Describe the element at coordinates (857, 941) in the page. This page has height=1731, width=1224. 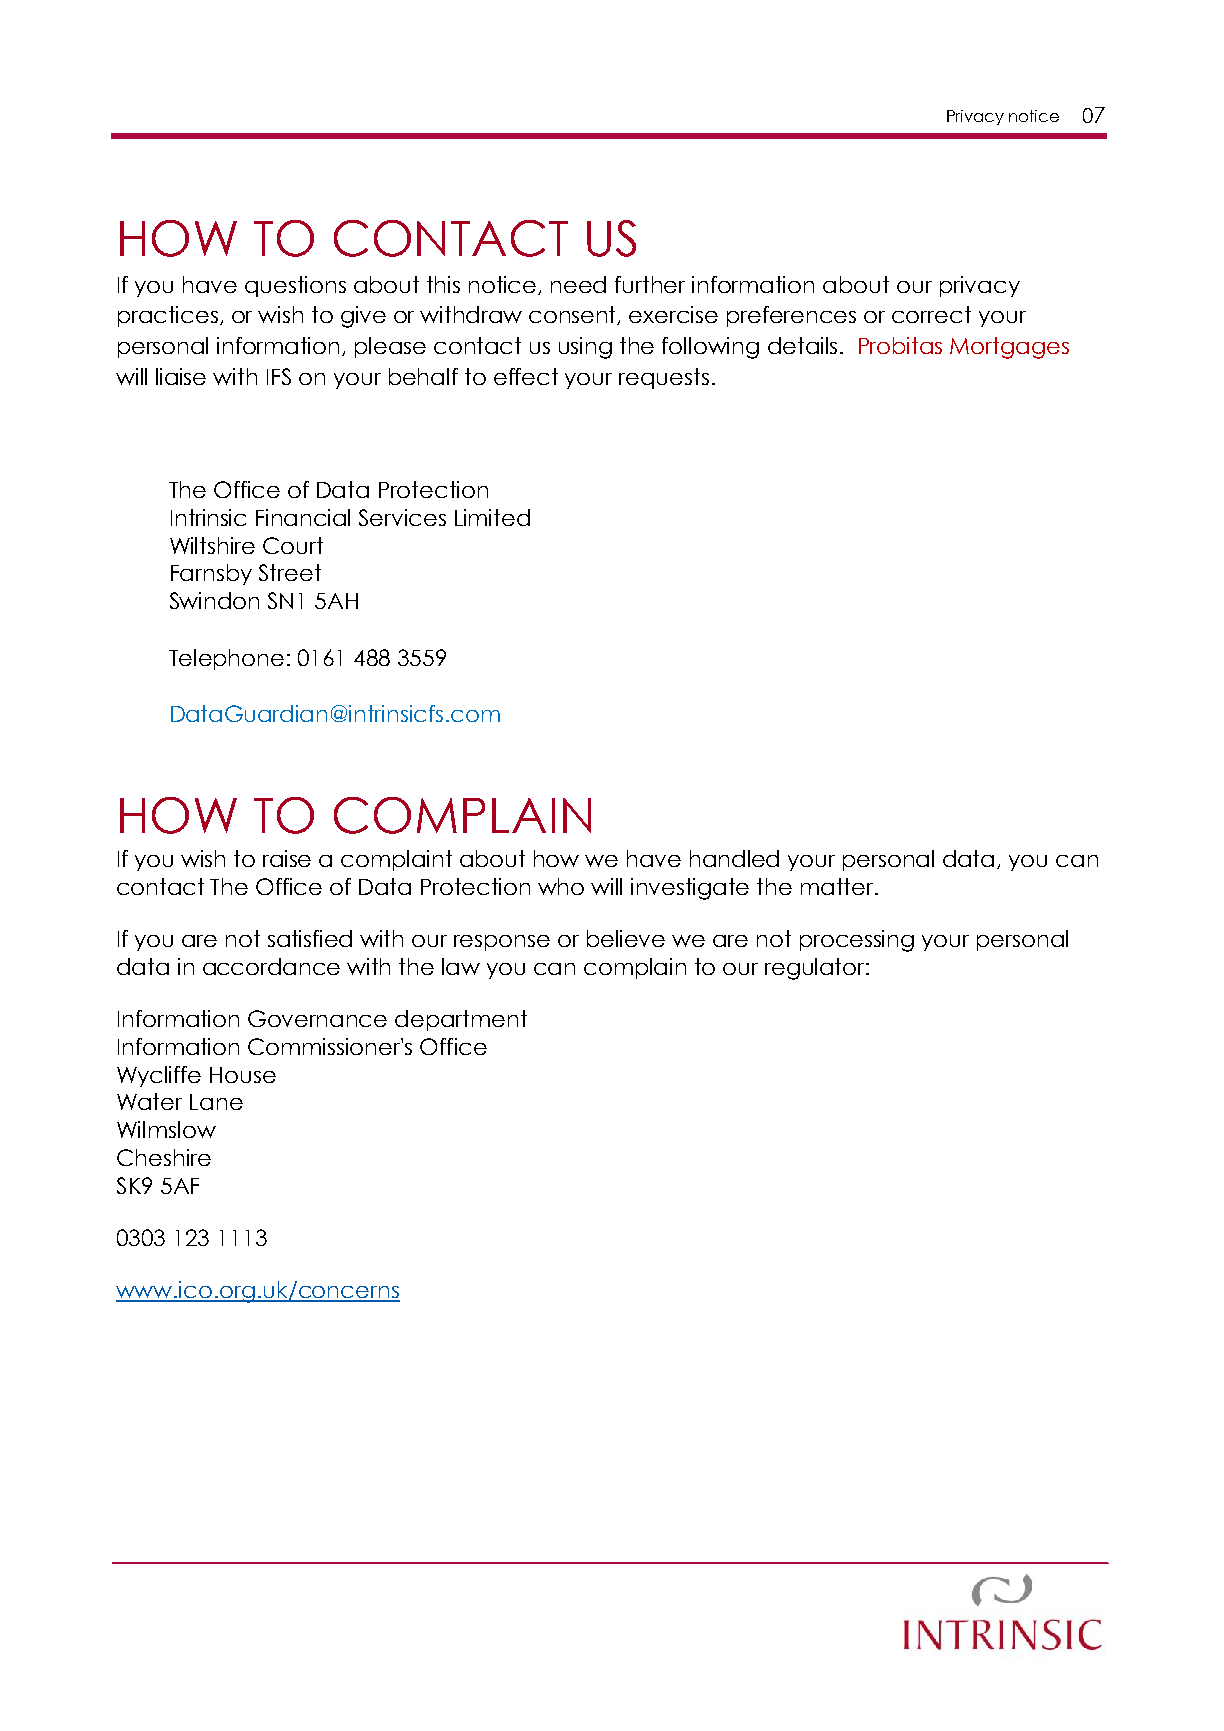
I see `processing` at that location.
